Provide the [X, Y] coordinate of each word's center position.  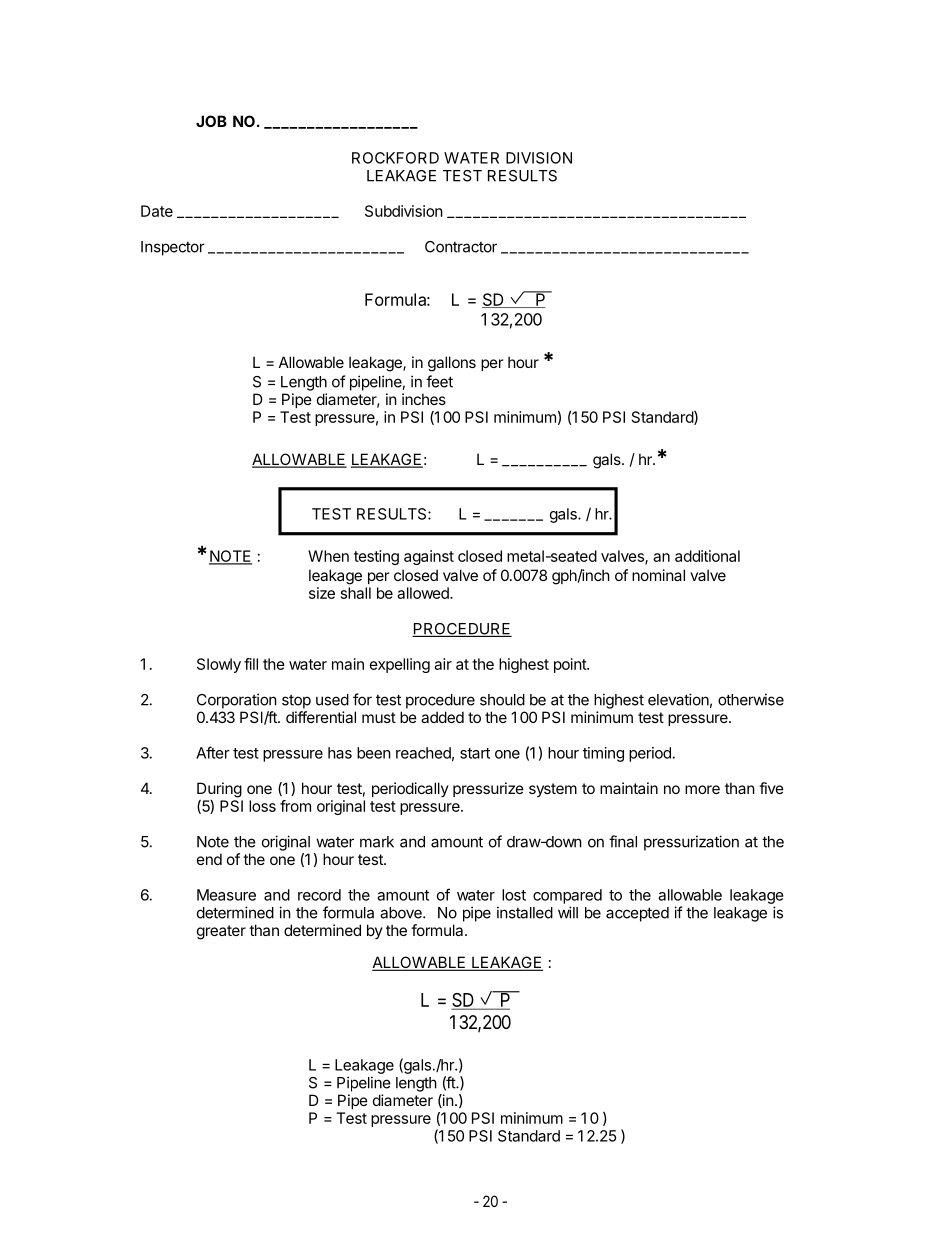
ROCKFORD [395, 158]
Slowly [219, 665]
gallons [452, 364]
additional [707, 556]
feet [439, 381]
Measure [226, 895]
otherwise [751, 699]
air [443, 664]
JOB [211, 121]
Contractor [461, 247]
